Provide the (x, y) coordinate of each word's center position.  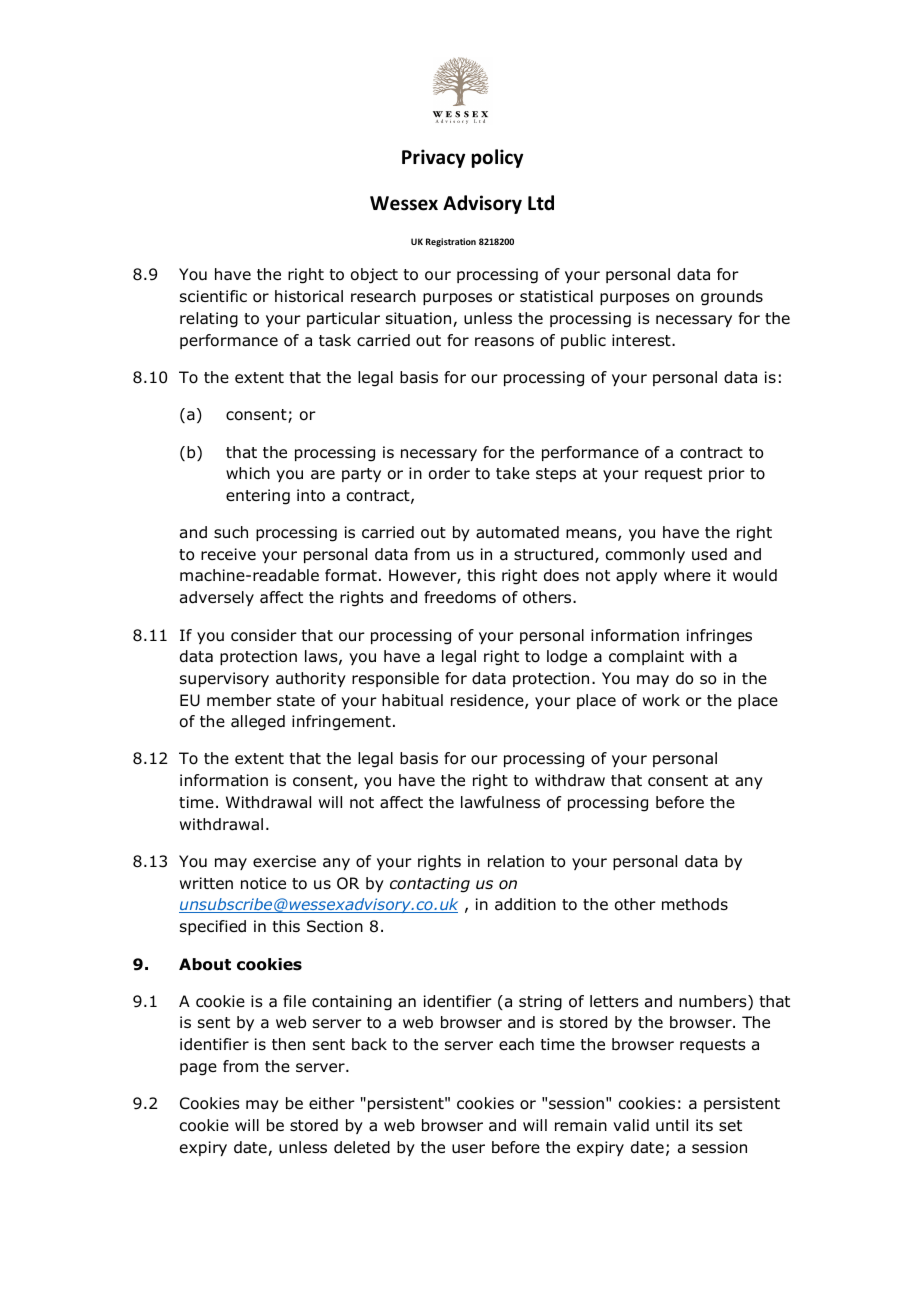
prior (727, 474)
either (332, 1103)
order (449, 473)
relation (516, 861)
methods (695, 904)
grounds (732, 298)
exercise (284, 861)
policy (497, 158)
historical (309, 296)
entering (258, 497)
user (468, 1149)
